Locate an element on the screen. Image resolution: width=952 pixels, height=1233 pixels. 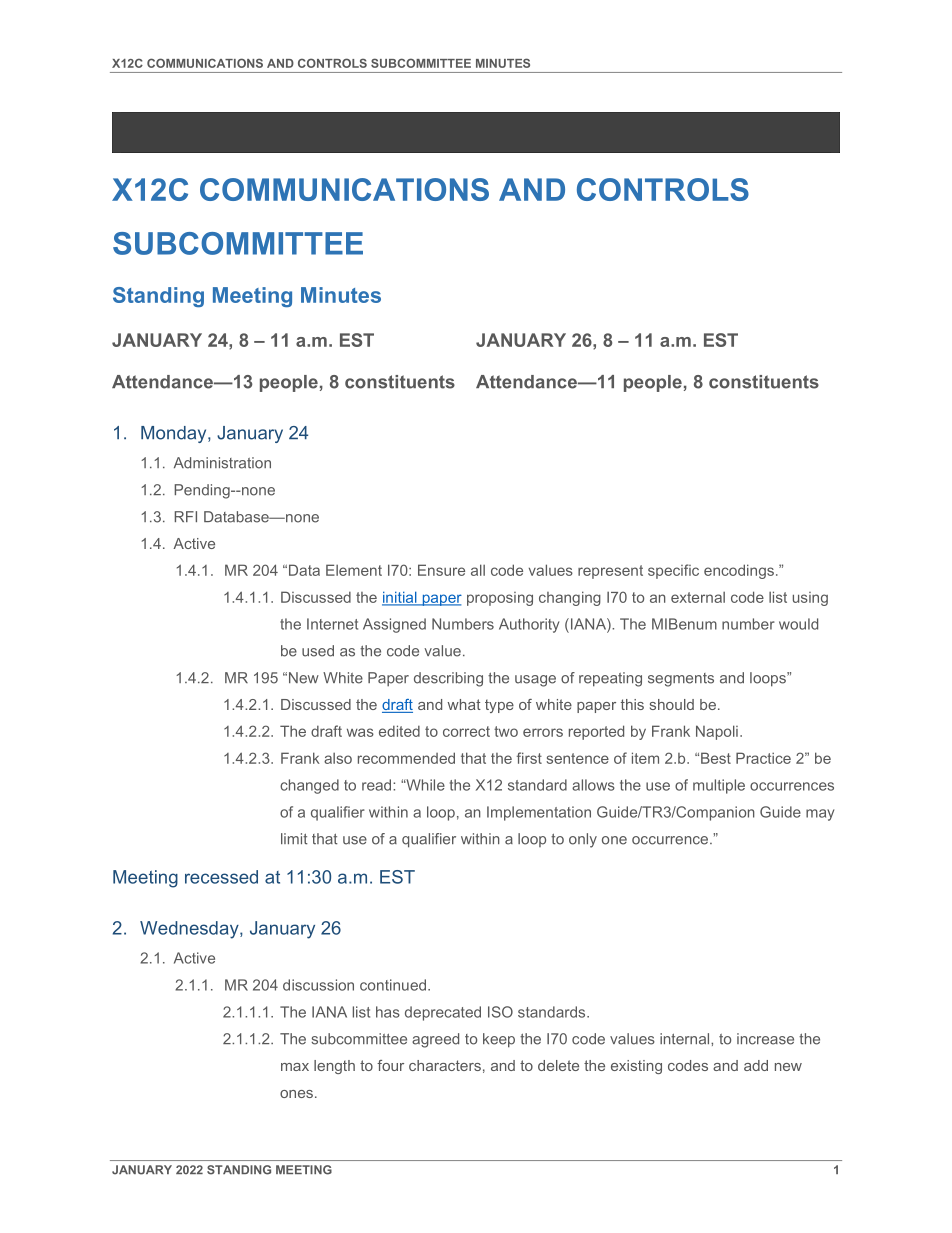
max is located at coordinates (295, 1067).
